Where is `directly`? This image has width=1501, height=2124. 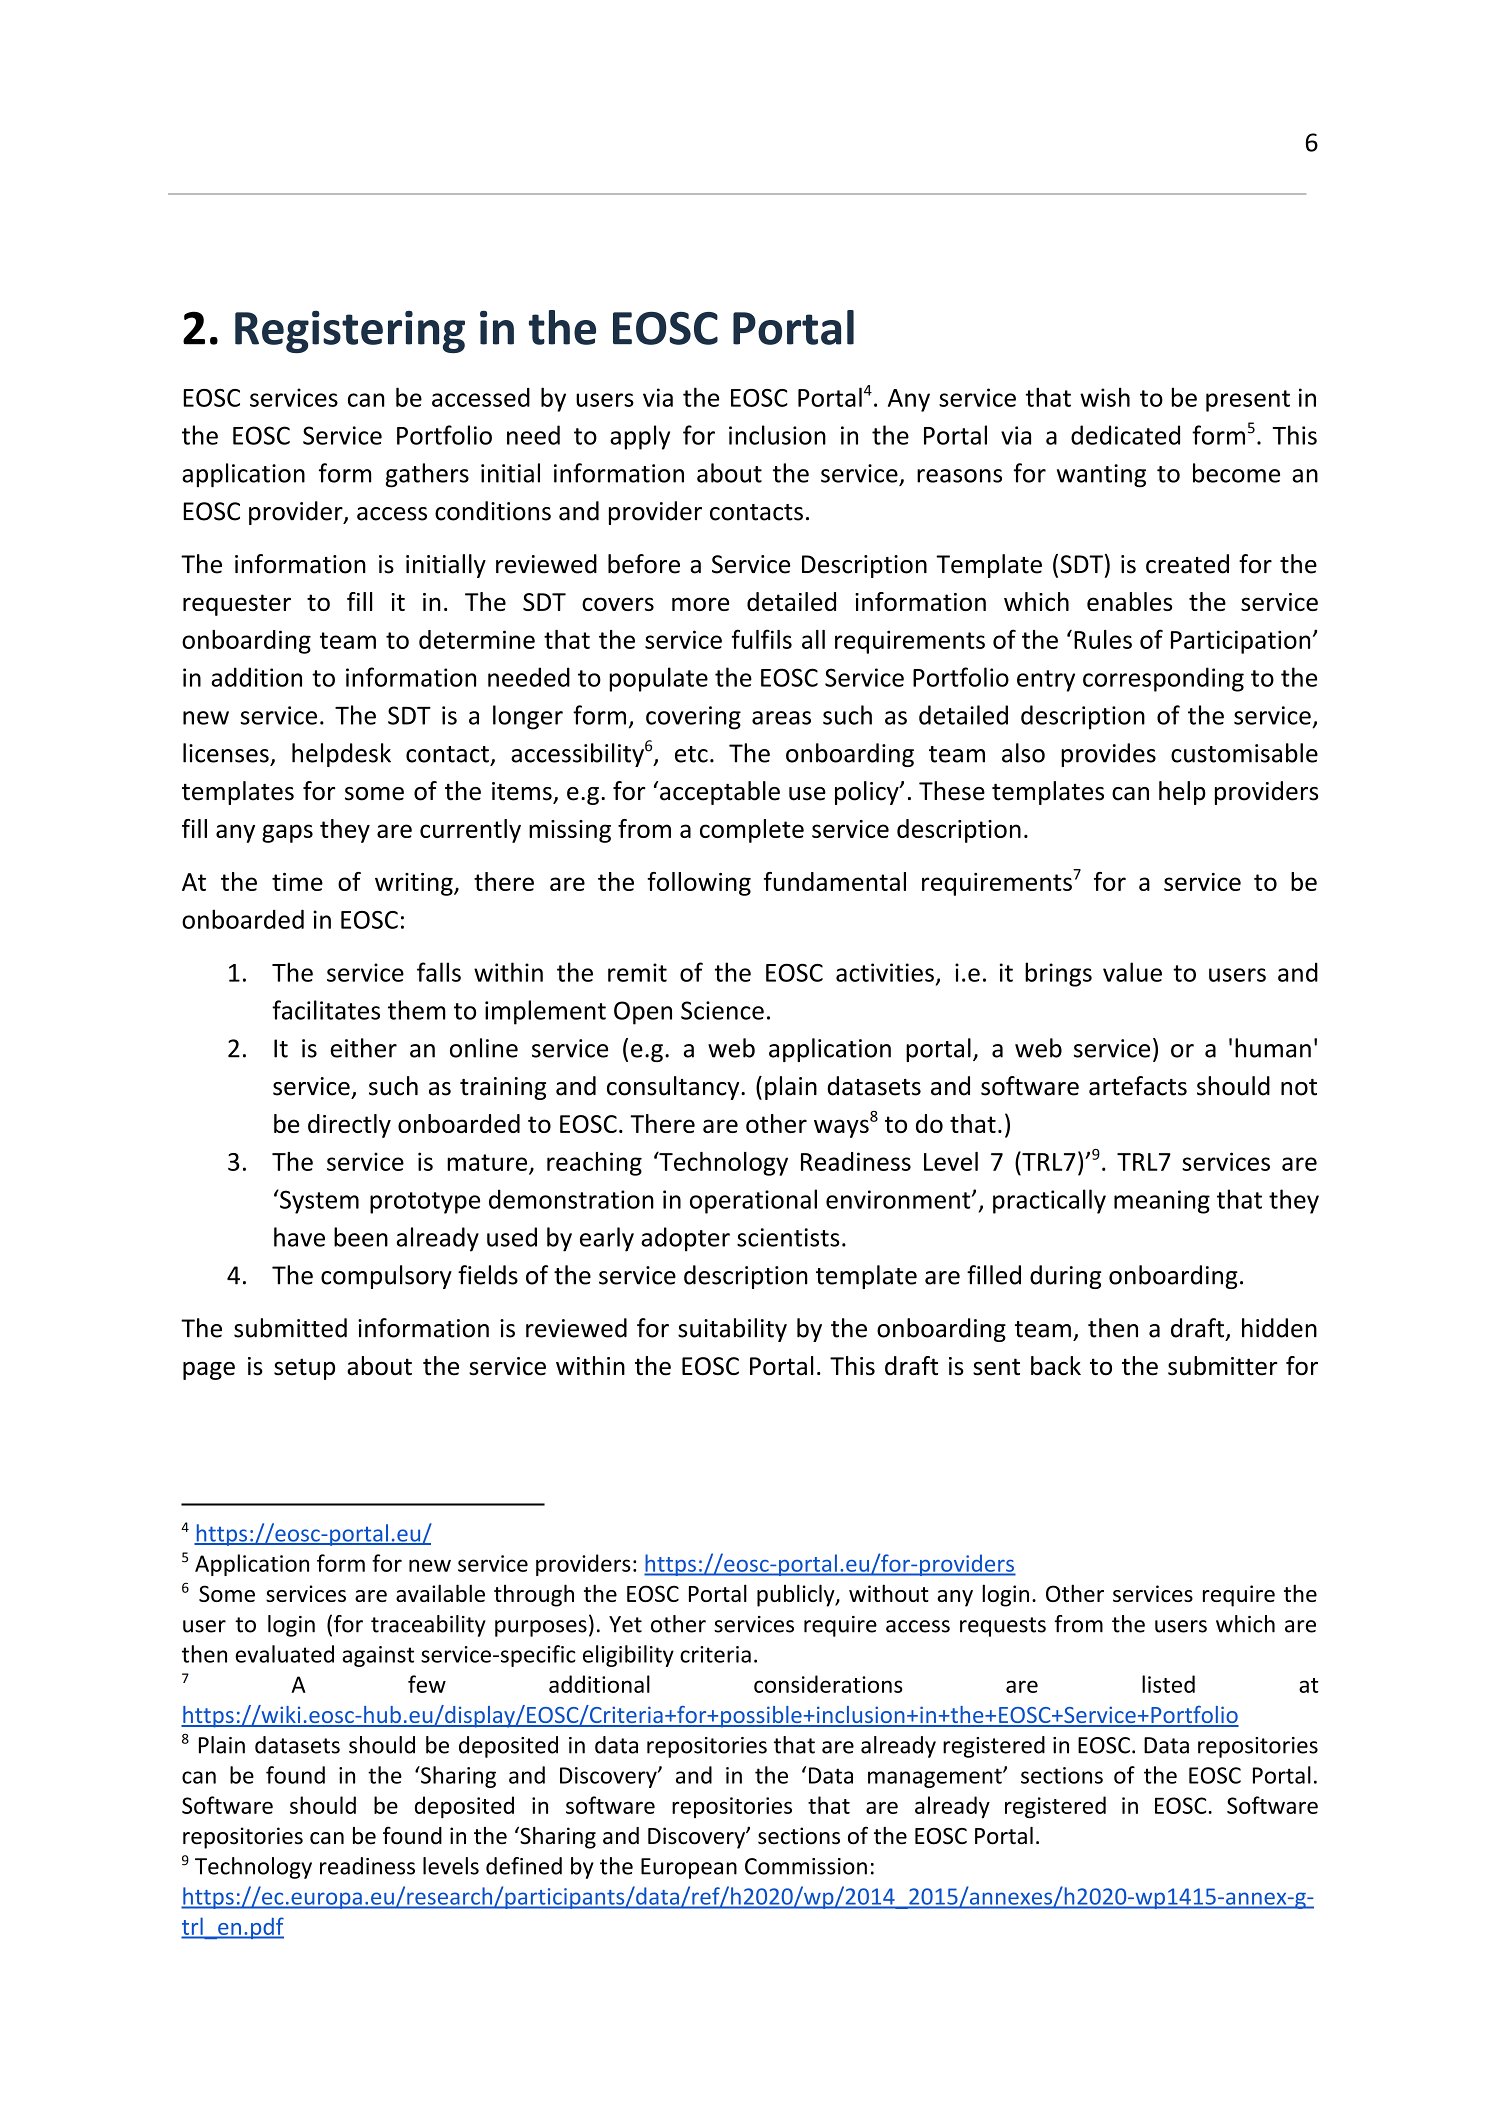
directly is located at coordinates (349, 1126).
